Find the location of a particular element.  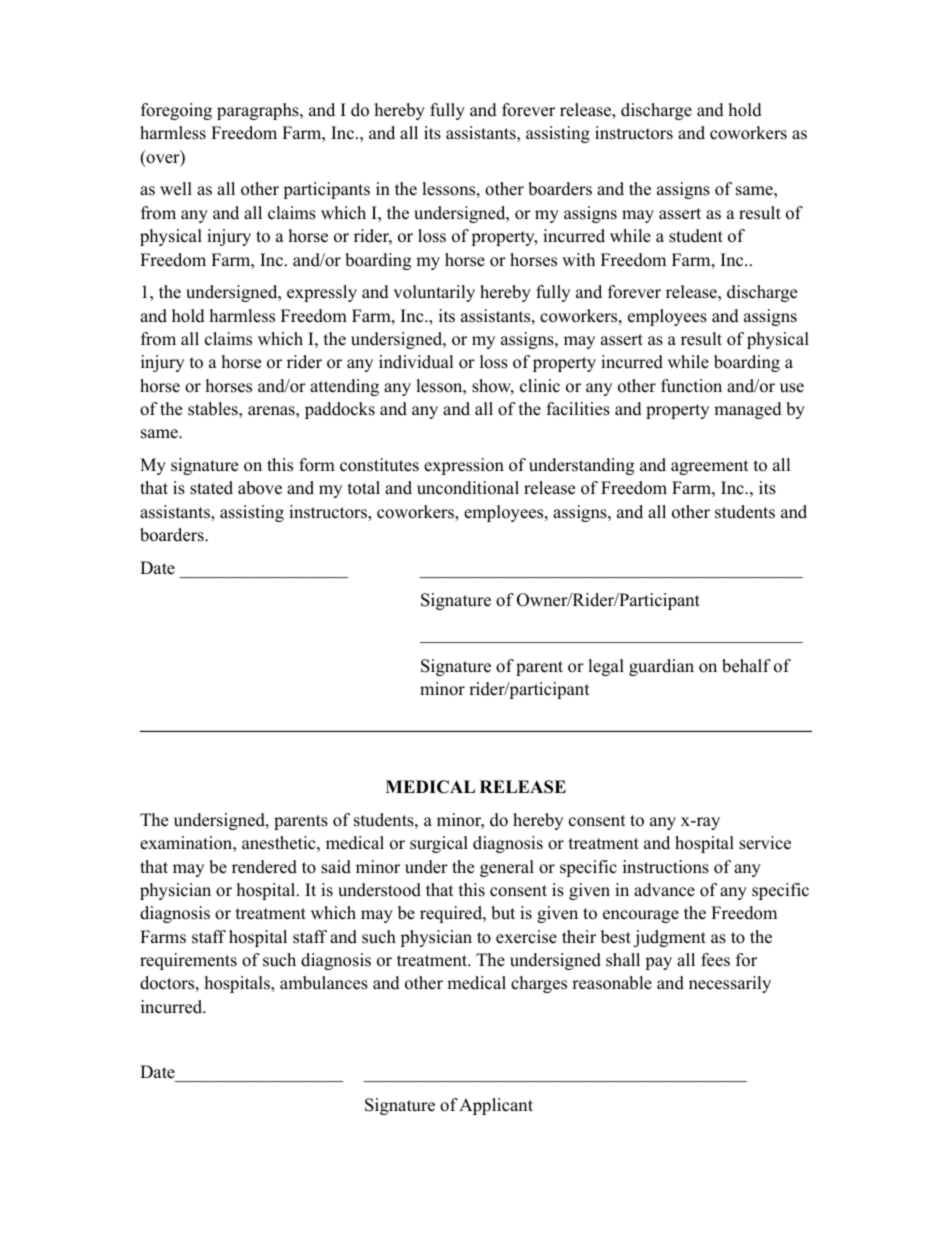

surgical is located at coordinates (439, 844).
